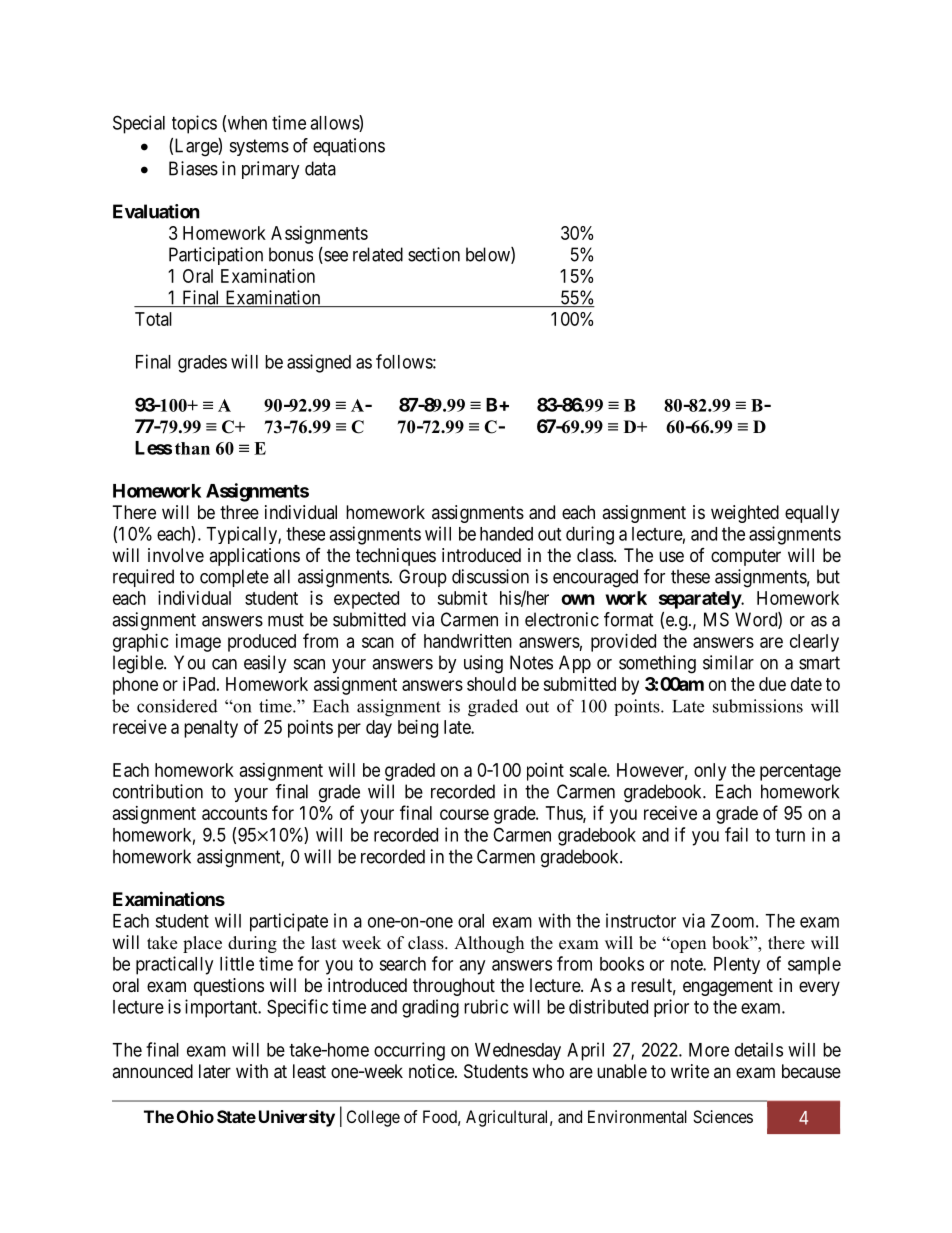  I want to click on announced, so click(152, 1071).
